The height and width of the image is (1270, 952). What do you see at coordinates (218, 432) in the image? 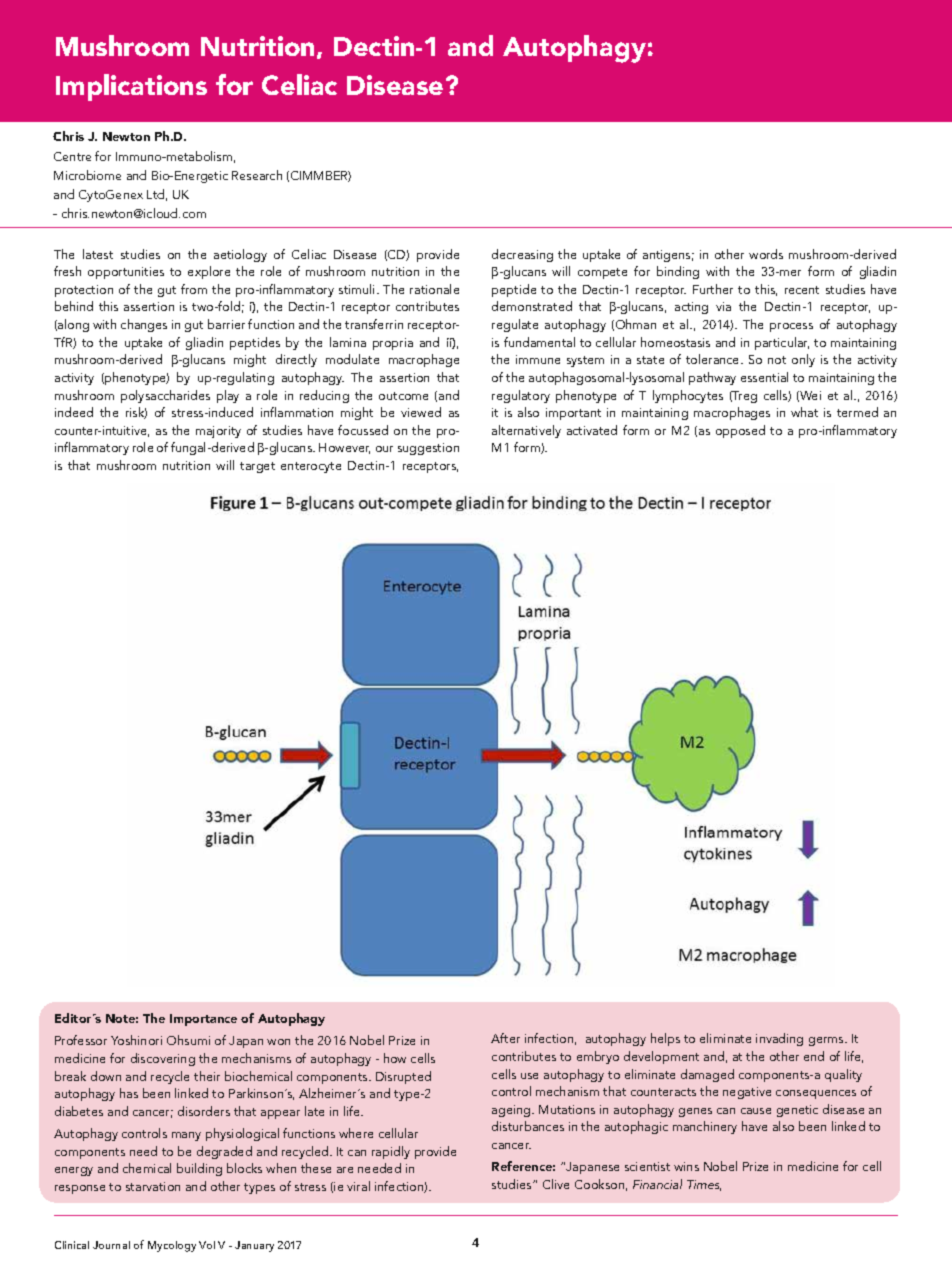
I see `majority` at bounding box center [218, 432].
